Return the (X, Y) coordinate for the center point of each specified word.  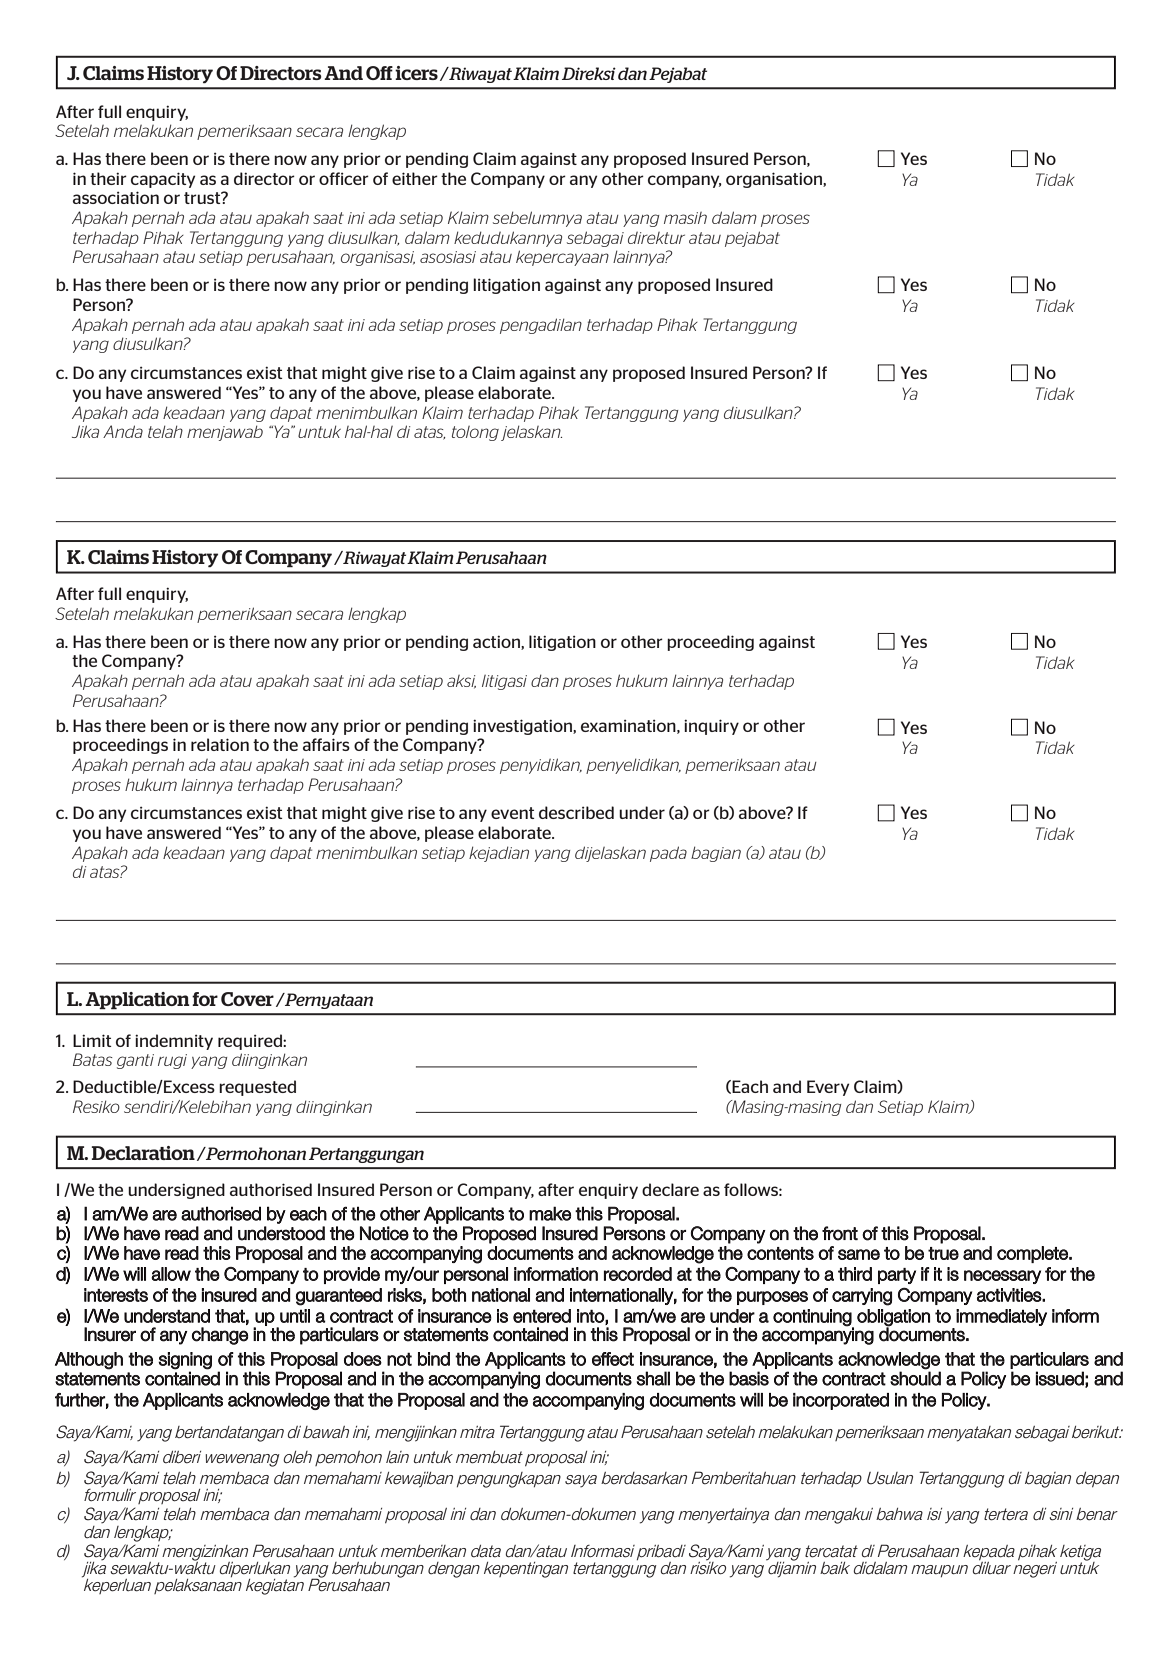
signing (185, 1361)
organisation (775, 180)
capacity (163, 180)
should (915, 1378)
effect (613, 1359)
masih (685, 218)
